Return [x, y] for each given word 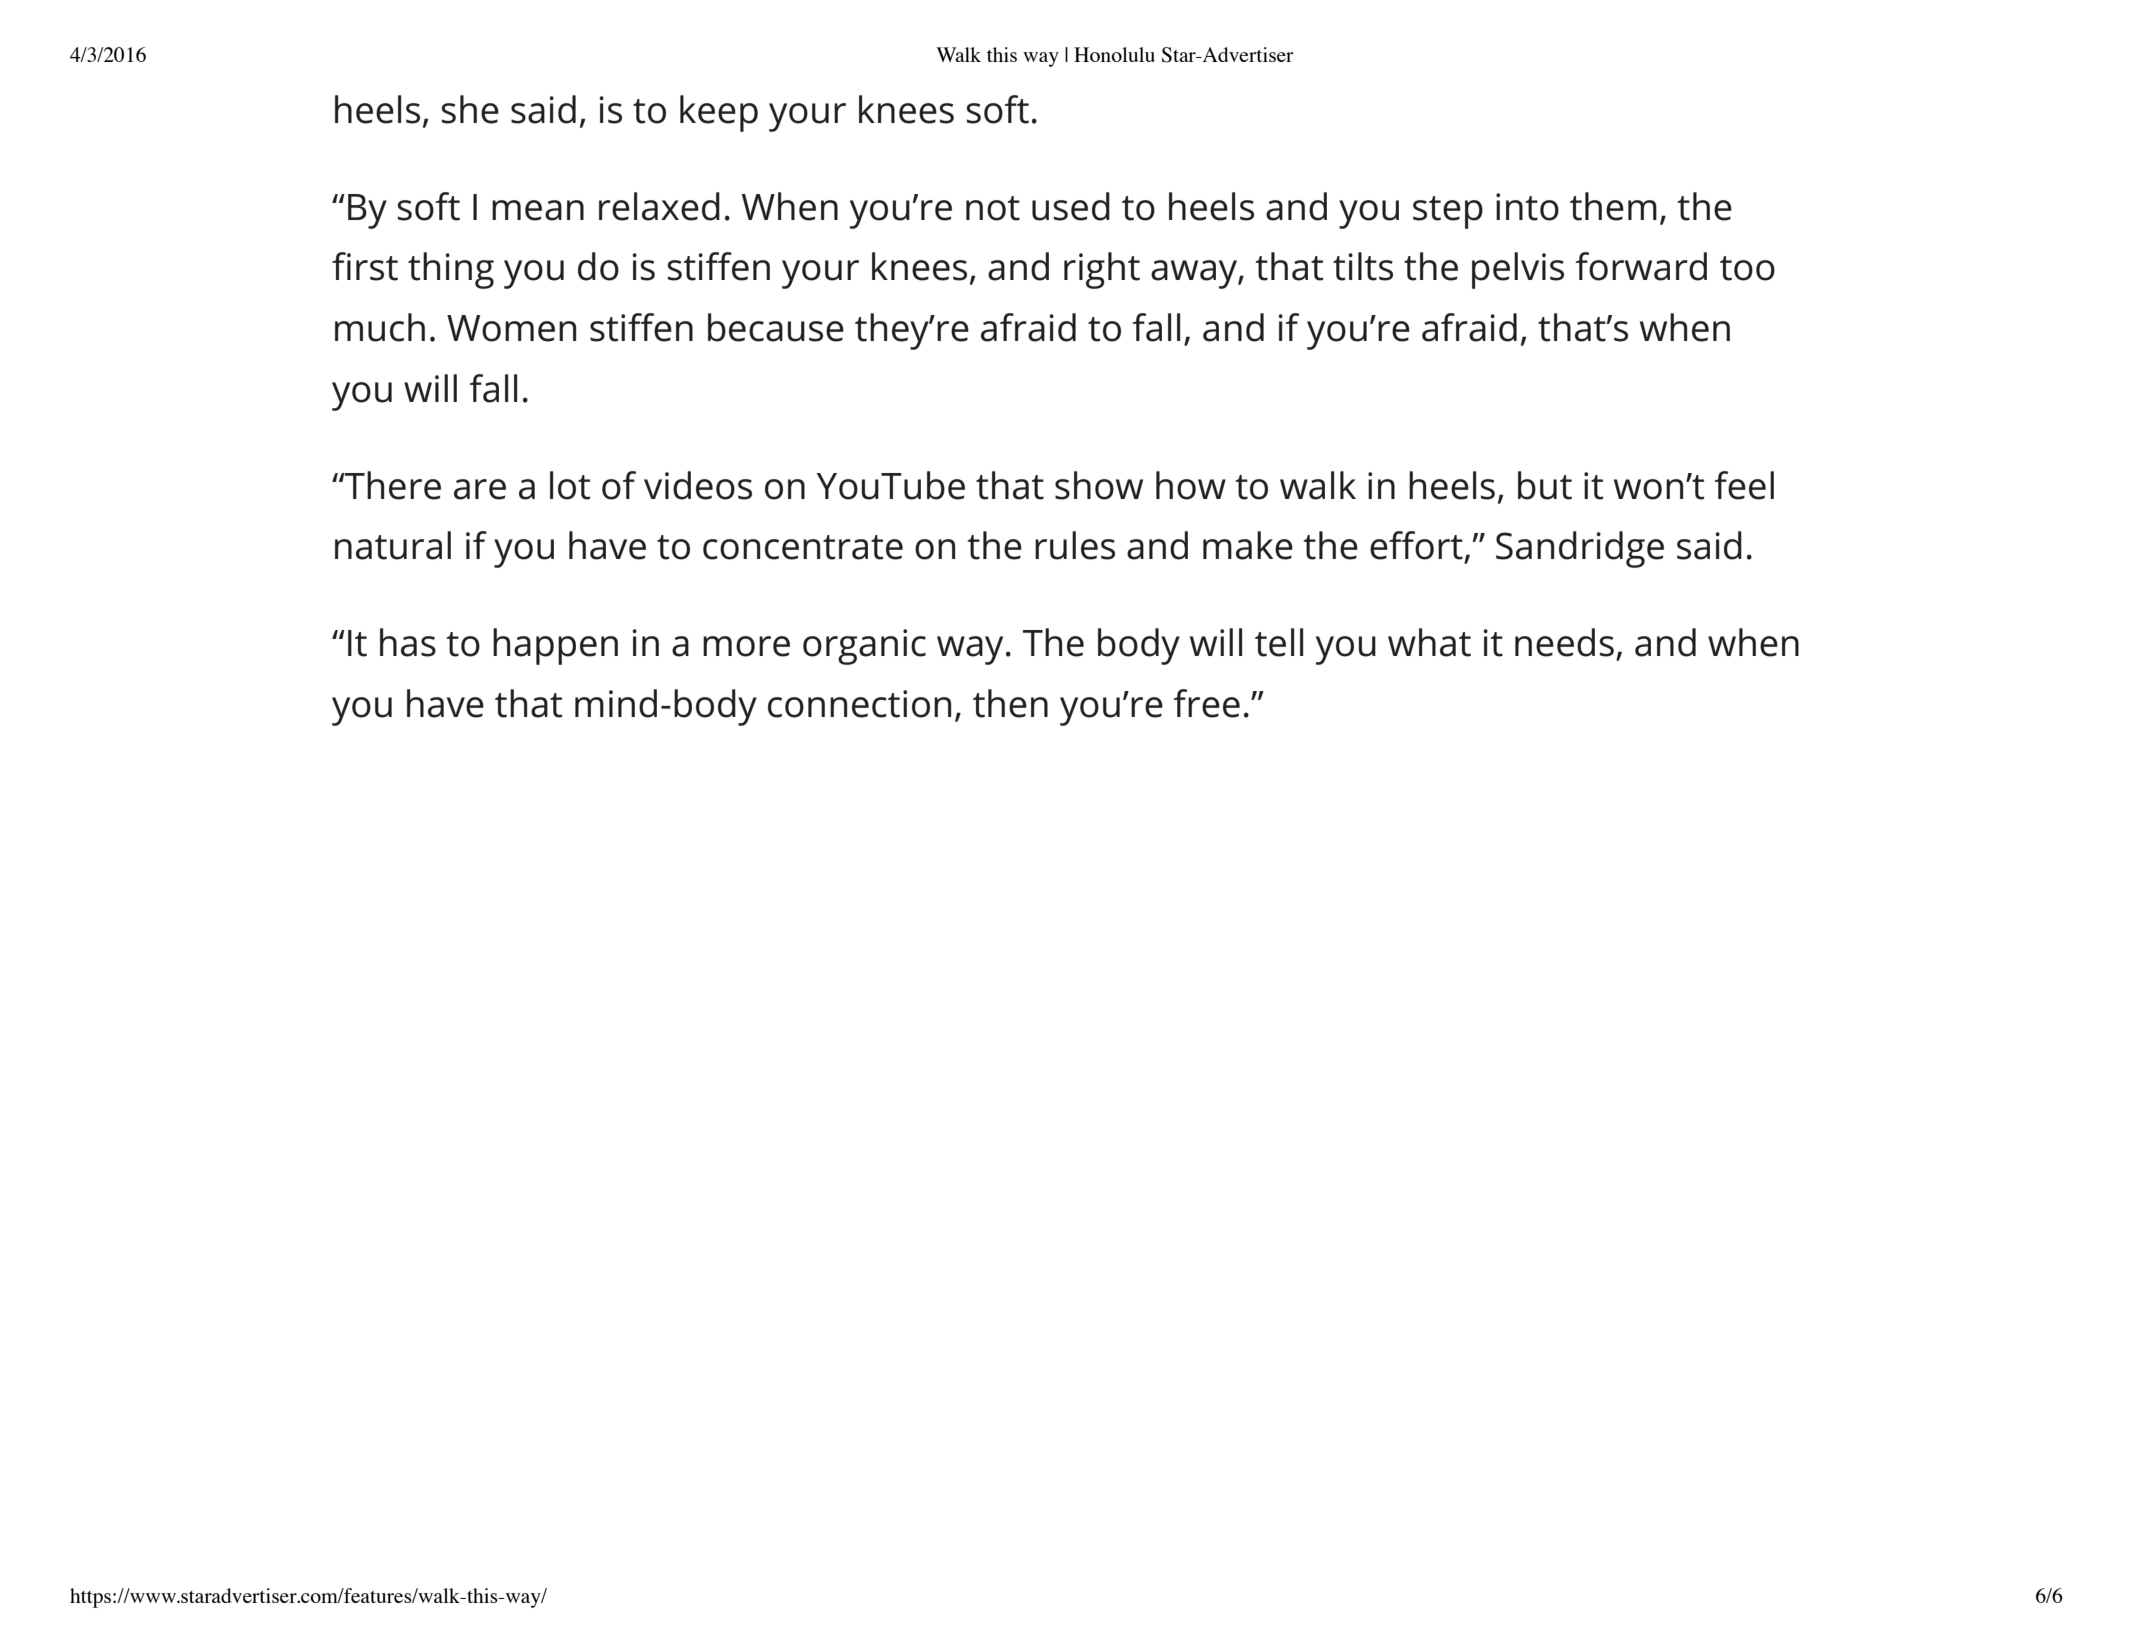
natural [393, 545]
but [1545, 485]
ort [1438, 546]
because [776, 327]
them [1613, 206]
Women [511, 328]
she [470, 109]
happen [555, 646]
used [1071, 206]
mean [538, 210]
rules [1075, 545]
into [1527, 207]
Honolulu [1114, 54]
